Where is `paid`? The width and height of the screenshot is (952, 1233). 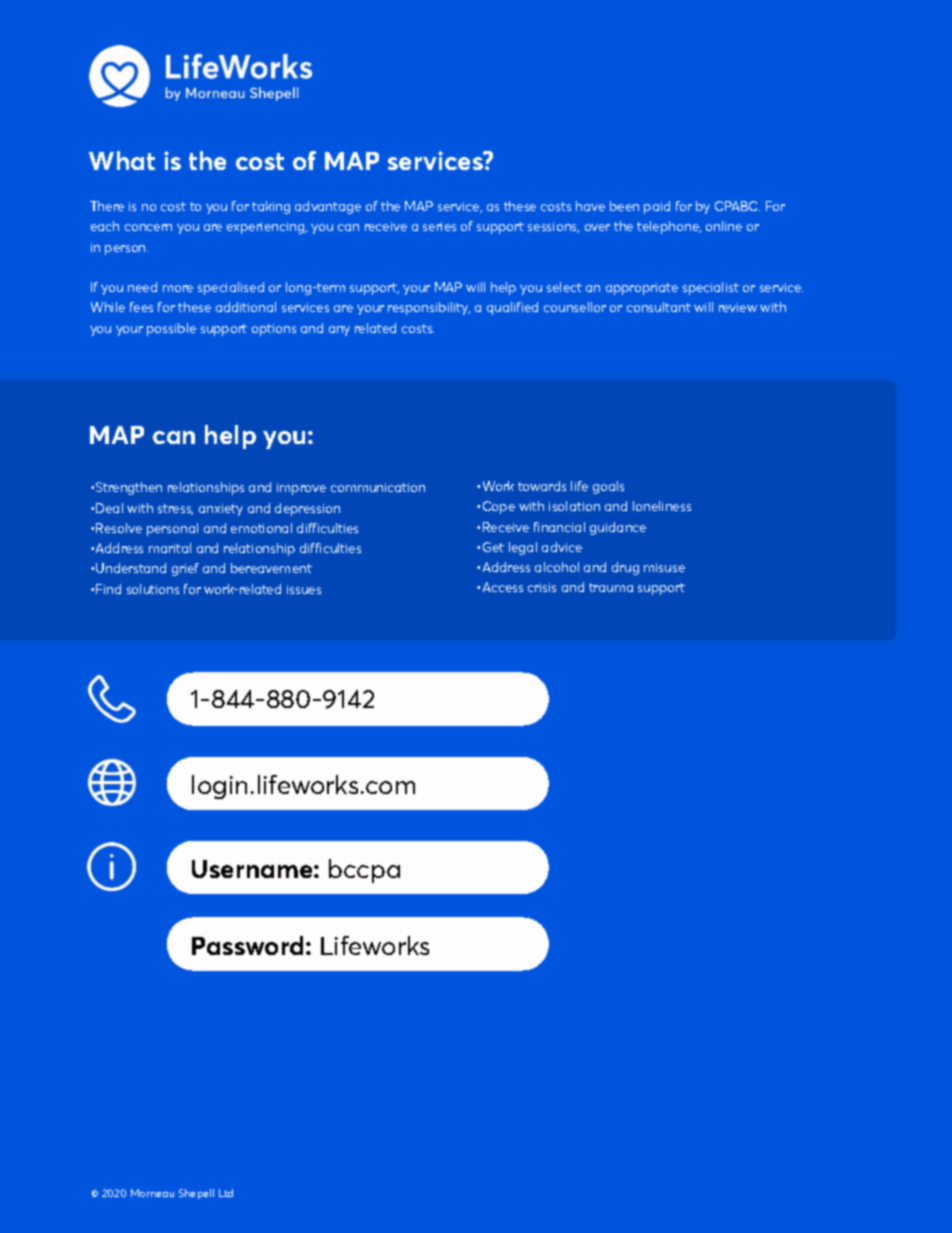
paid is located at coordinates (657, 207).
